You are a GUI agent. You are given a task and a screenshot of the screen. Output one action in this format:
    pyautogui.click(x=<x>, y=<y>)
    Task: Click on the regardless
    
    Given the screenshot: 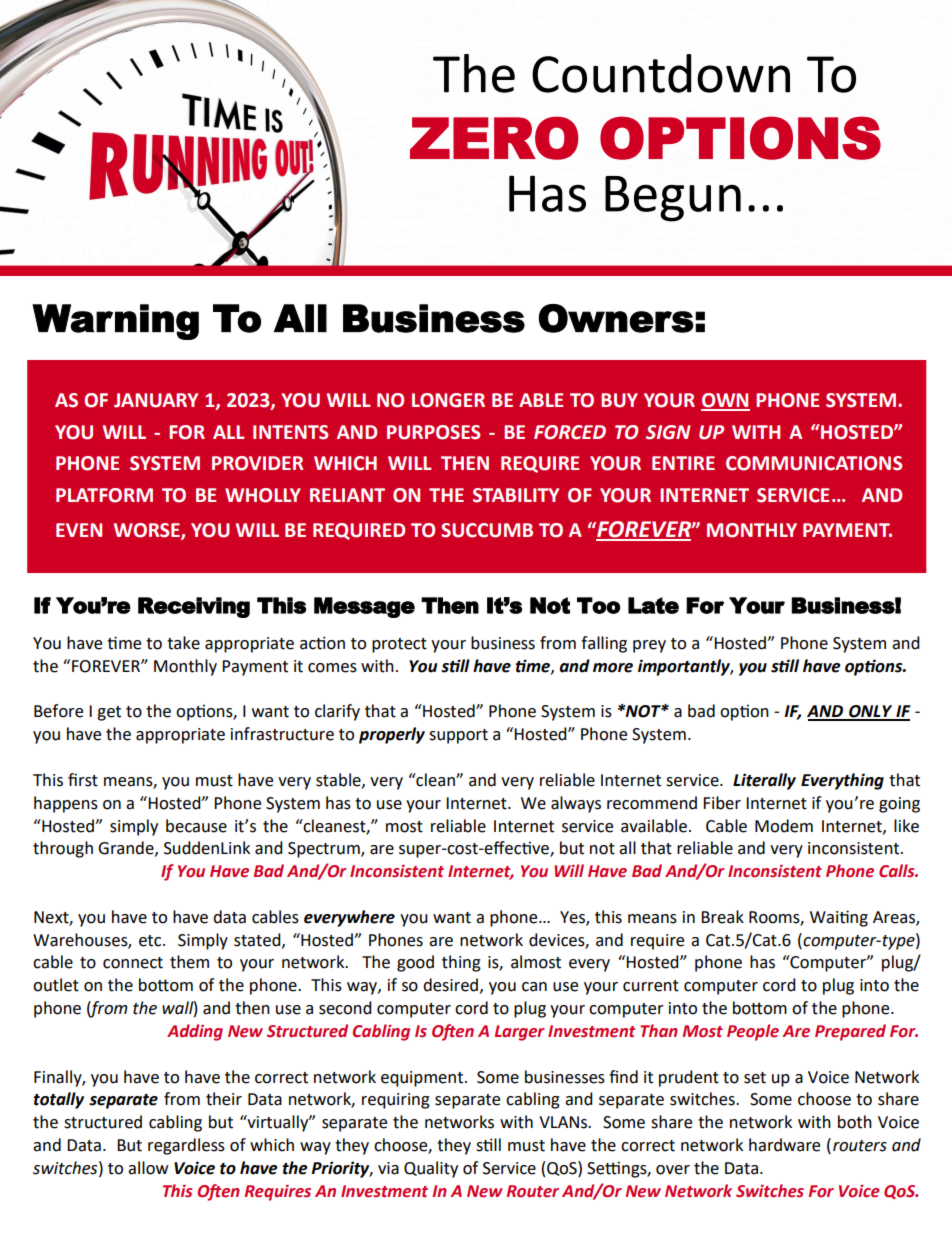 What is the action you would take?
    pyautogui.click(x=186, y=1146)
